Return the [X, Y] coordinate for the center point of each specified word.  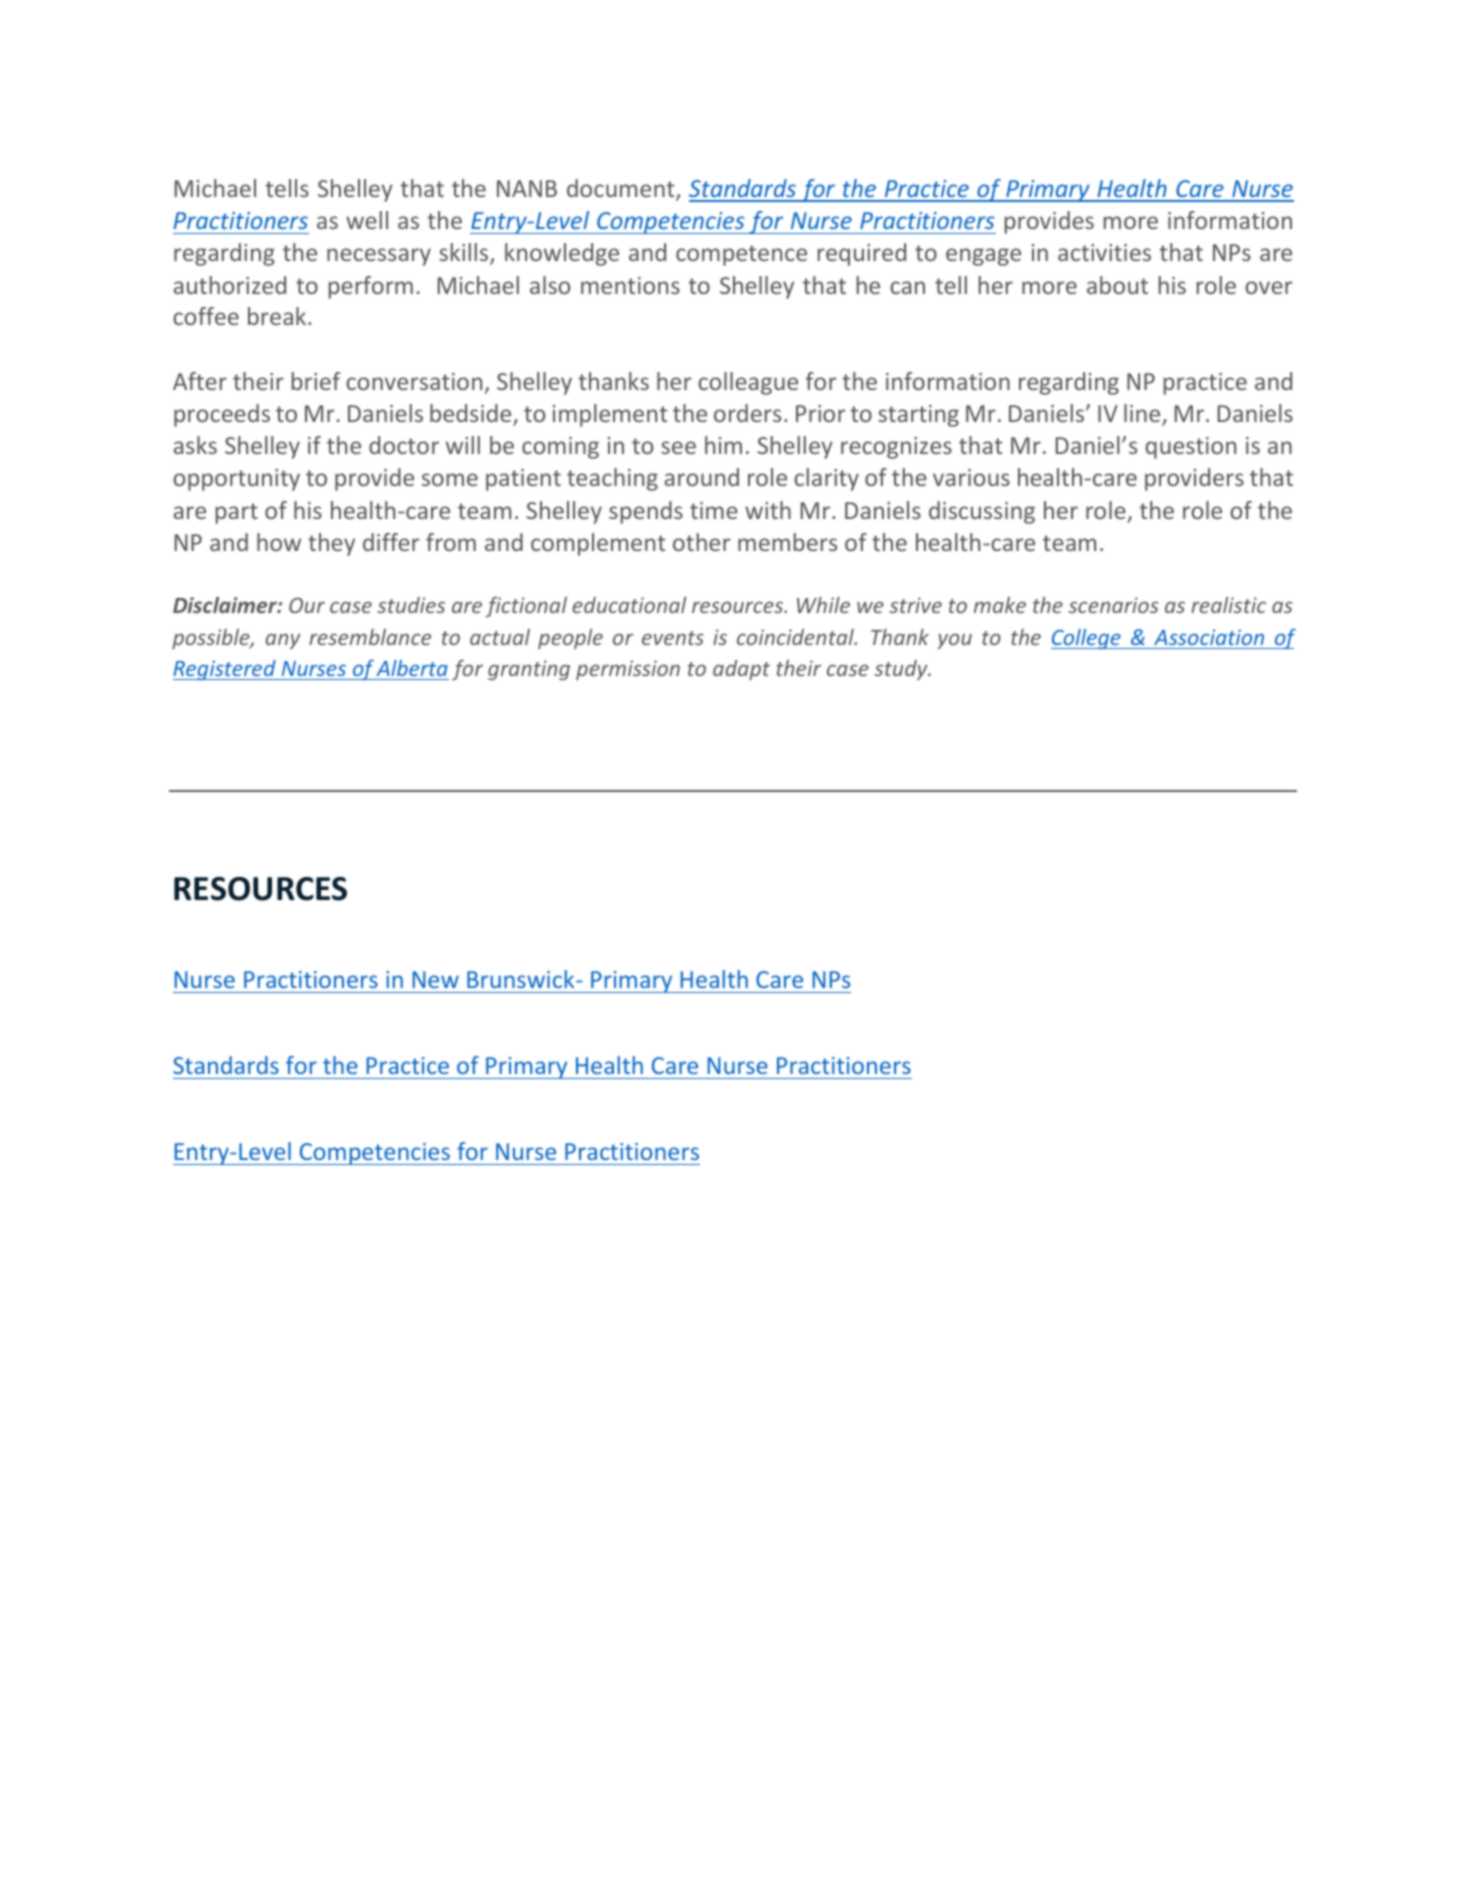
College [1087, 639]
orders [747, 413]
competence [741, 255]
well [367, 220]
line [1143, 414]
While [823, 605]
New [436, 979]
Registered [225, 670]
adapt [741, 670]
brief [316, 381]
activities [1104, 252]
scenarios [1113, 605]
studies [411, 605]
